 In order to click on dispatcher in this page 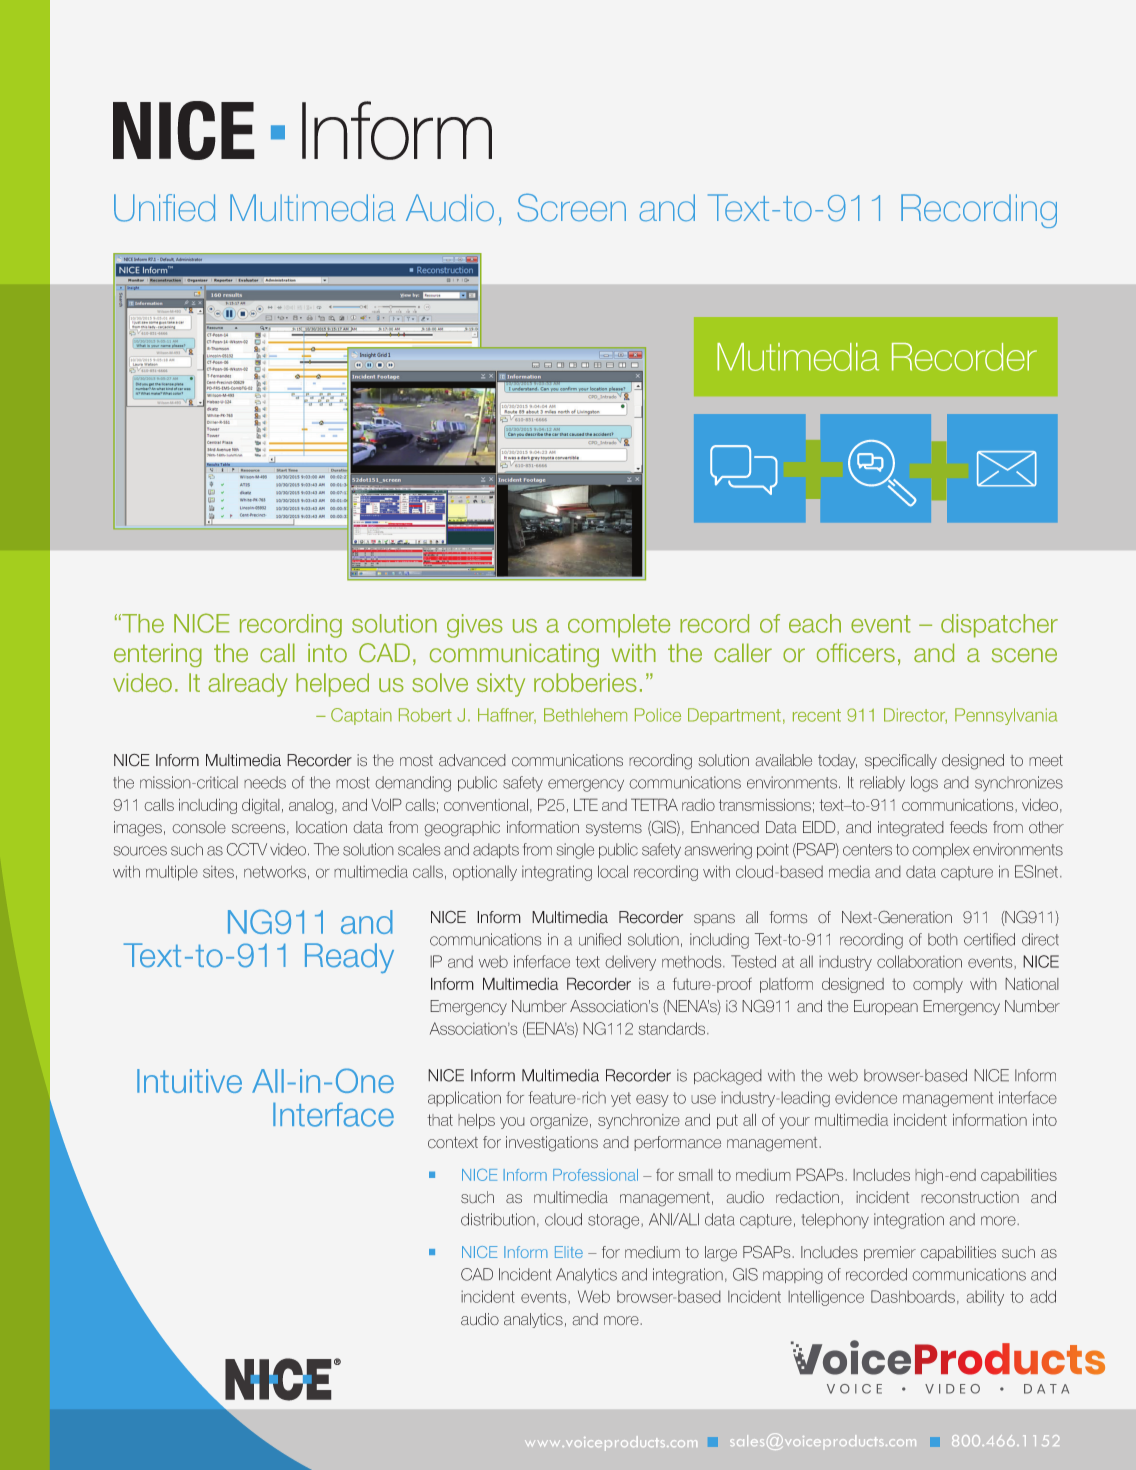, I will do `click(999, 626)`.
